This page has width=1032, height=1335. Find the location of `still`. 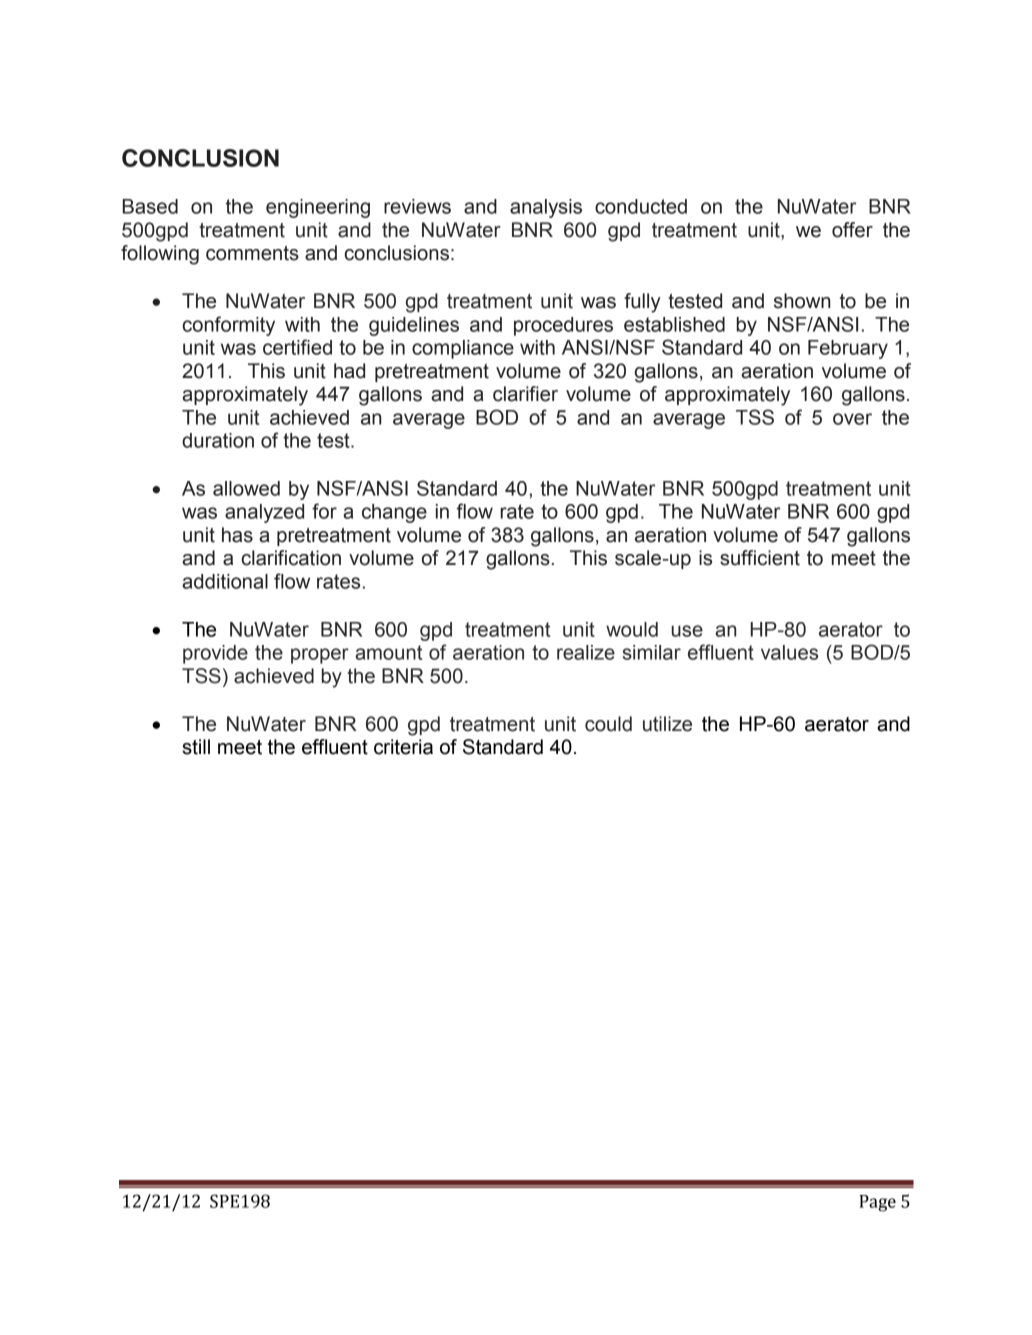

still is located at coordinates (196, 747).
